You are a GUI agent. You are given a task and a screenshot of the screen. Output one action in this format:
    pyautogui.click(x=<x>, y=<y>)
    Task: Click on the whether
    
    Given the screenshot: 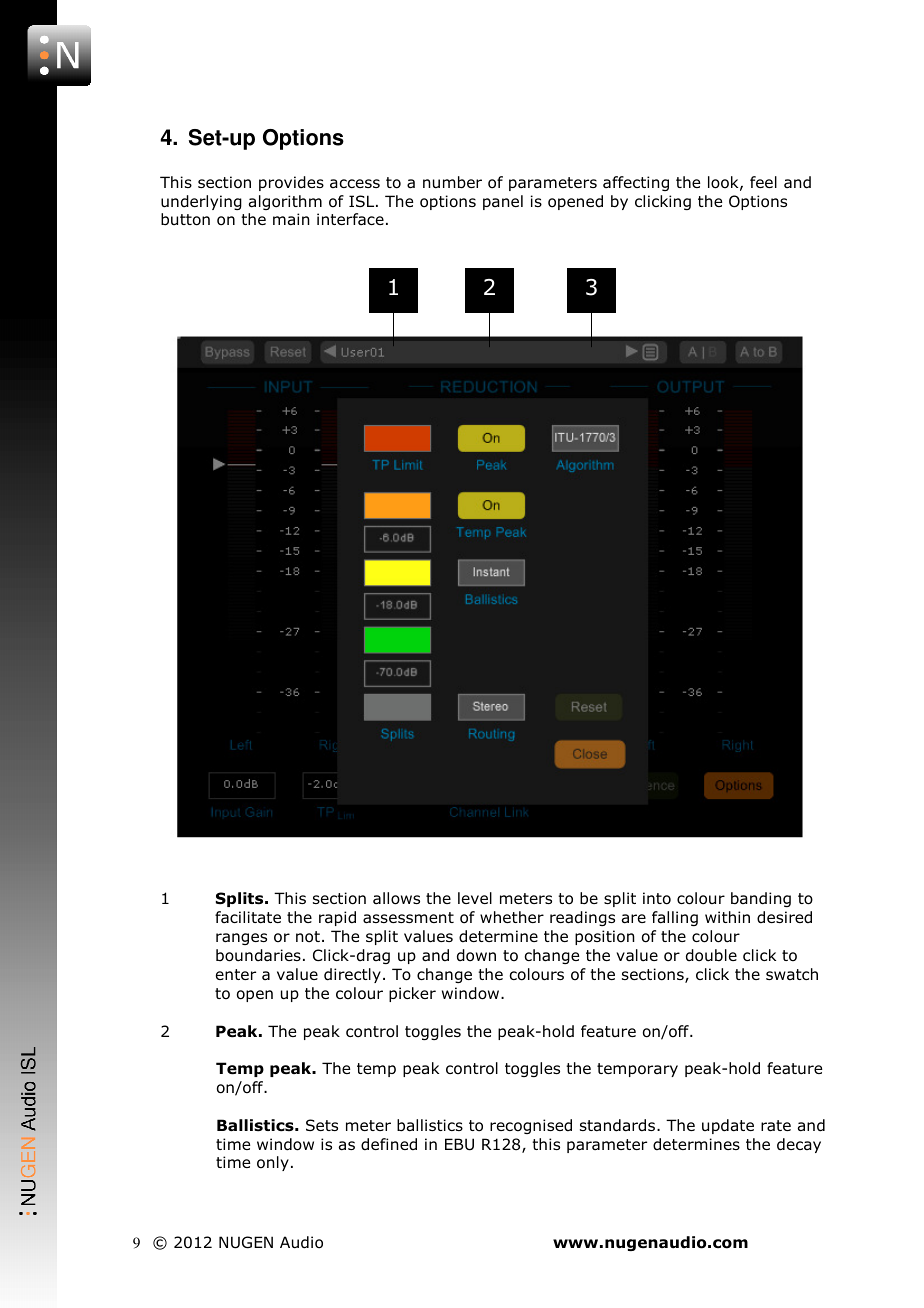 What is the action you would take?
    pyautogui.click(x=512, y=917)
